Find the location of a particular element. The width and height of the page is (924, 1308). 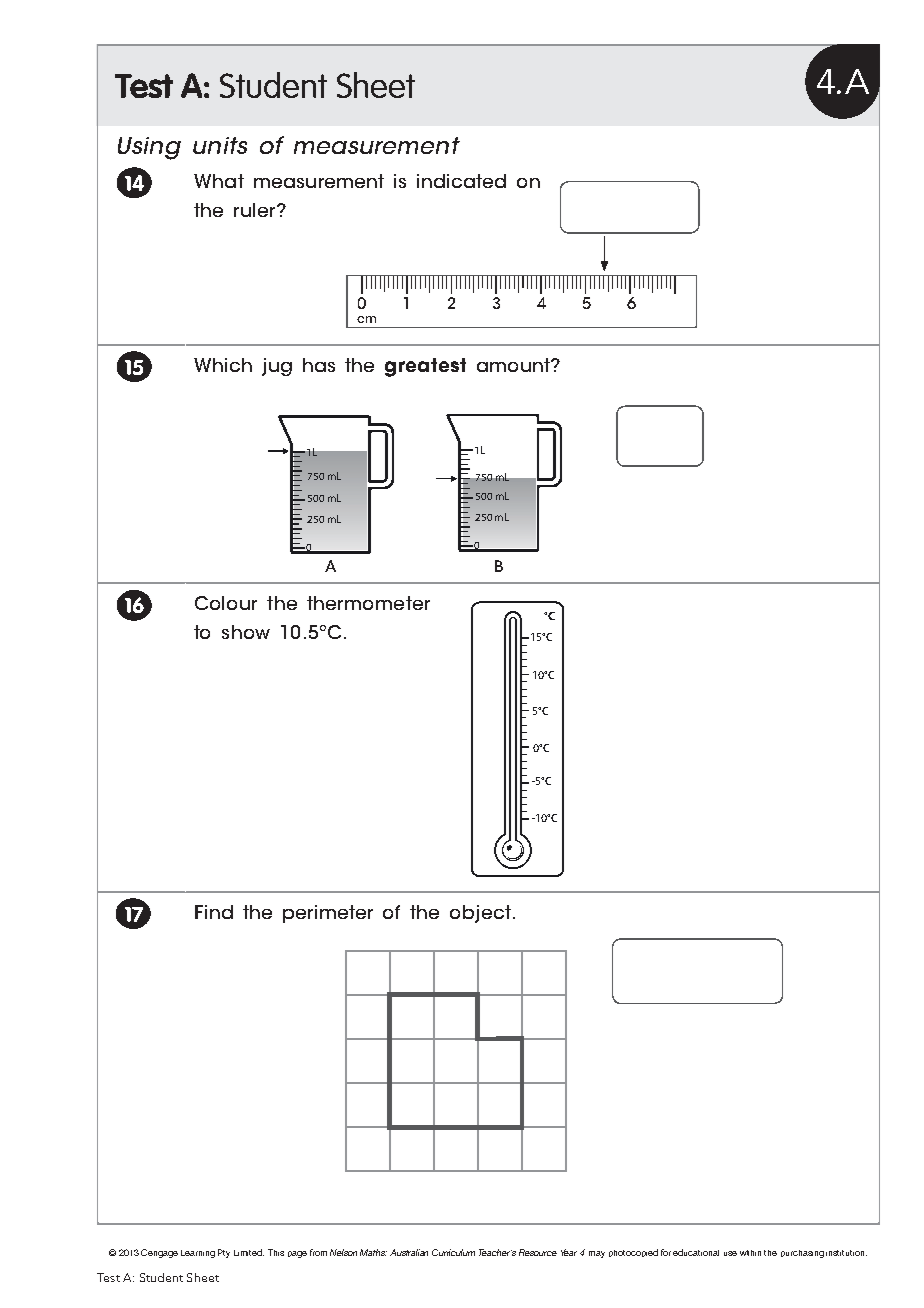

Colour is located at coordinates (226, 603).
